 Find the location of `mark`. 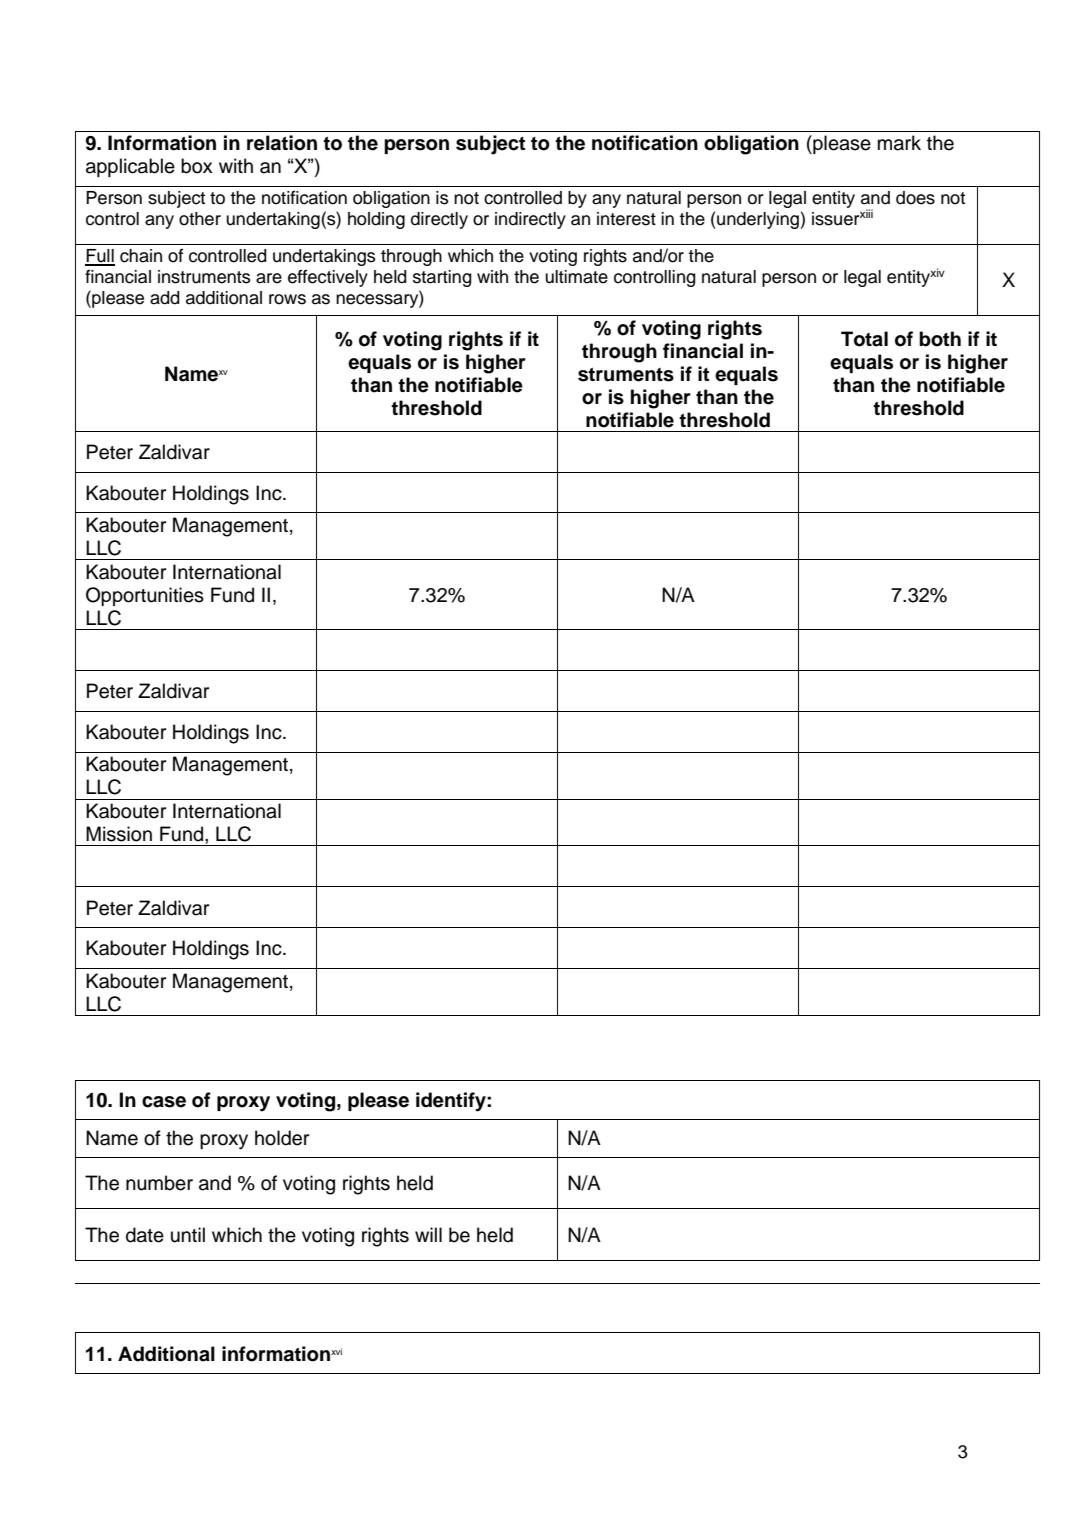

mark is located at coordinates (899, 143).
